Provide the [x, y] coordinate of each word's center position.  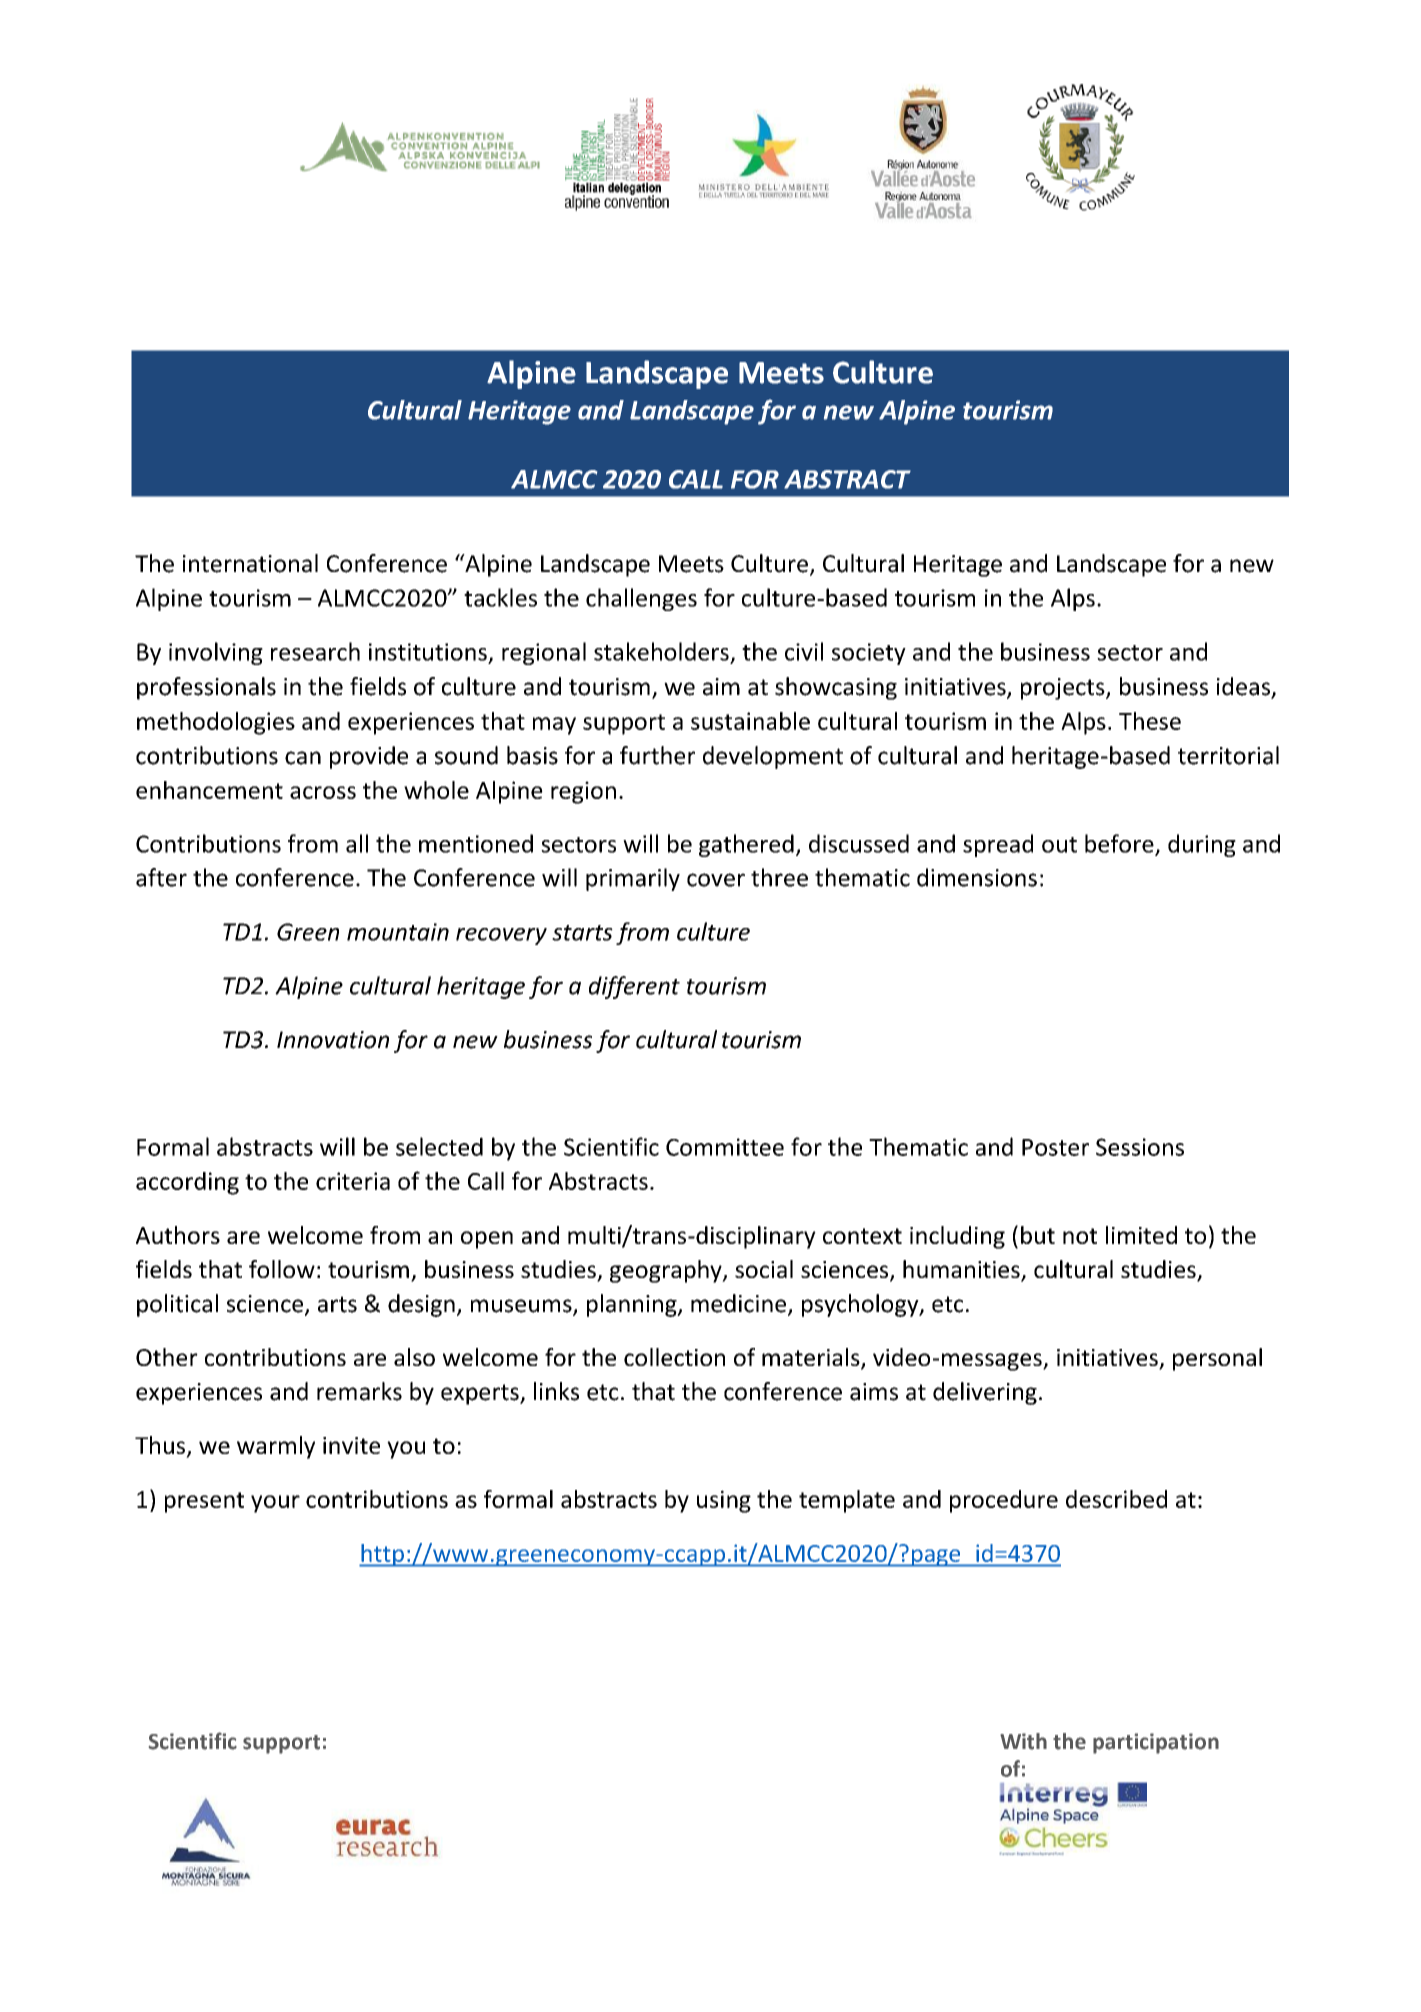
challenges [641, 599]
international [250, 563]
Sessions [1140, 1147]
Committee [725, 1147]
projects [1064, 689]
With [1023, 1741]
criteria [353, 1181]
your [275, 1504]
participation [1156, 1743]
